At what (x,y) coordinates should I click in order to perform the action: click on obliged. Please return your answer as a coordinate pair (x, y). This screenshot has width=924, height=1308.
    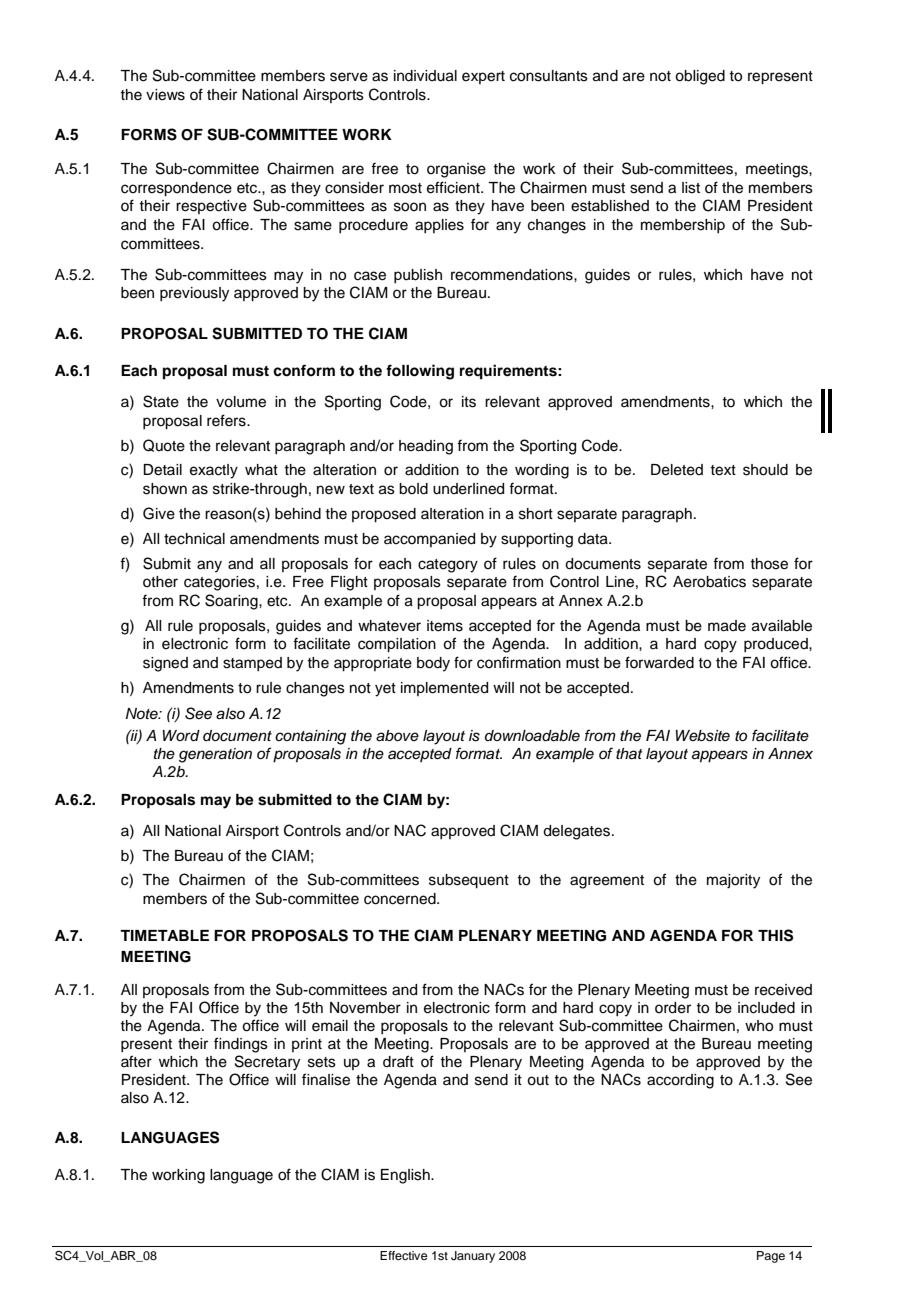
    Looking at the image, I should click on (700, 77).
